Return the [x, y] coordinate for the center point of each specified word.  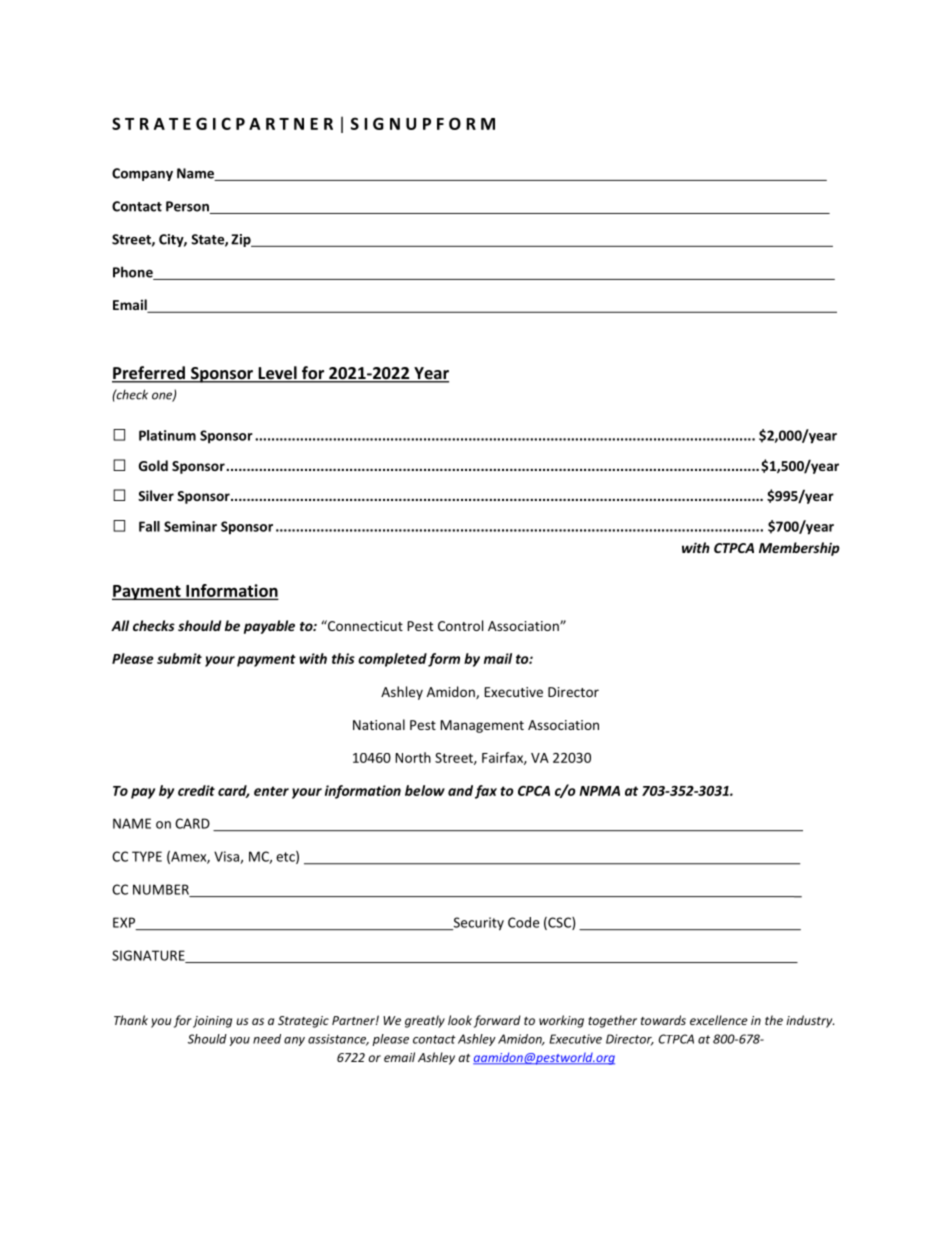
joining [212, 1022]
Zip [242, 240]
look [460, 1020]
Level [277, 374]
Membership [799, 549]
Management [482, 726]
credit [196, 790]
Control [460, 625]
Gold [153, 465]
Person [188, 207]
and [460, 790]
